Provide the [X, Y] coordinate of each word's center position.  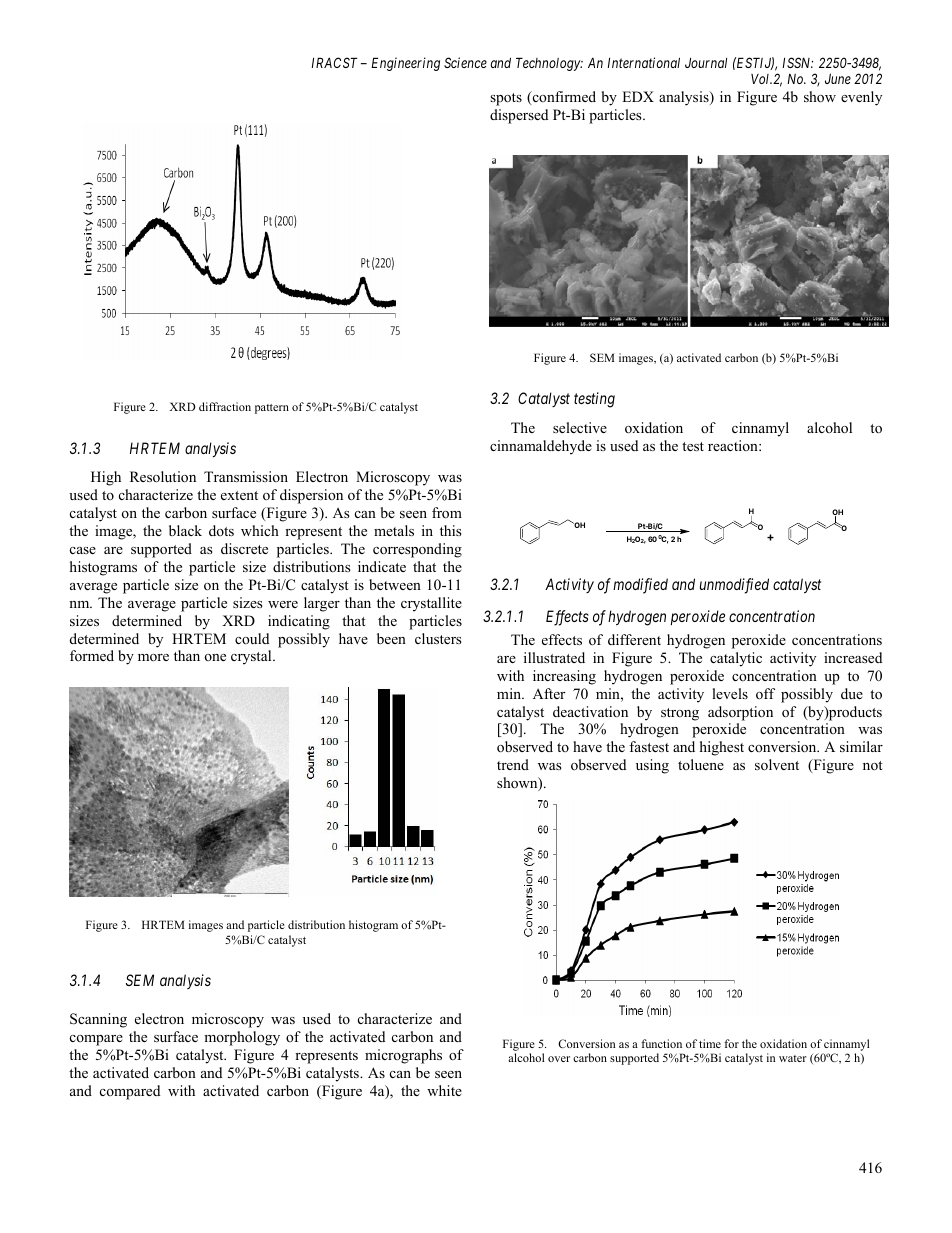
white [444, 1090]
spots [506, 99]
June [838, 79]
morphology [242, 1038]
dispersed [519, 116]
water [793, 1058]
